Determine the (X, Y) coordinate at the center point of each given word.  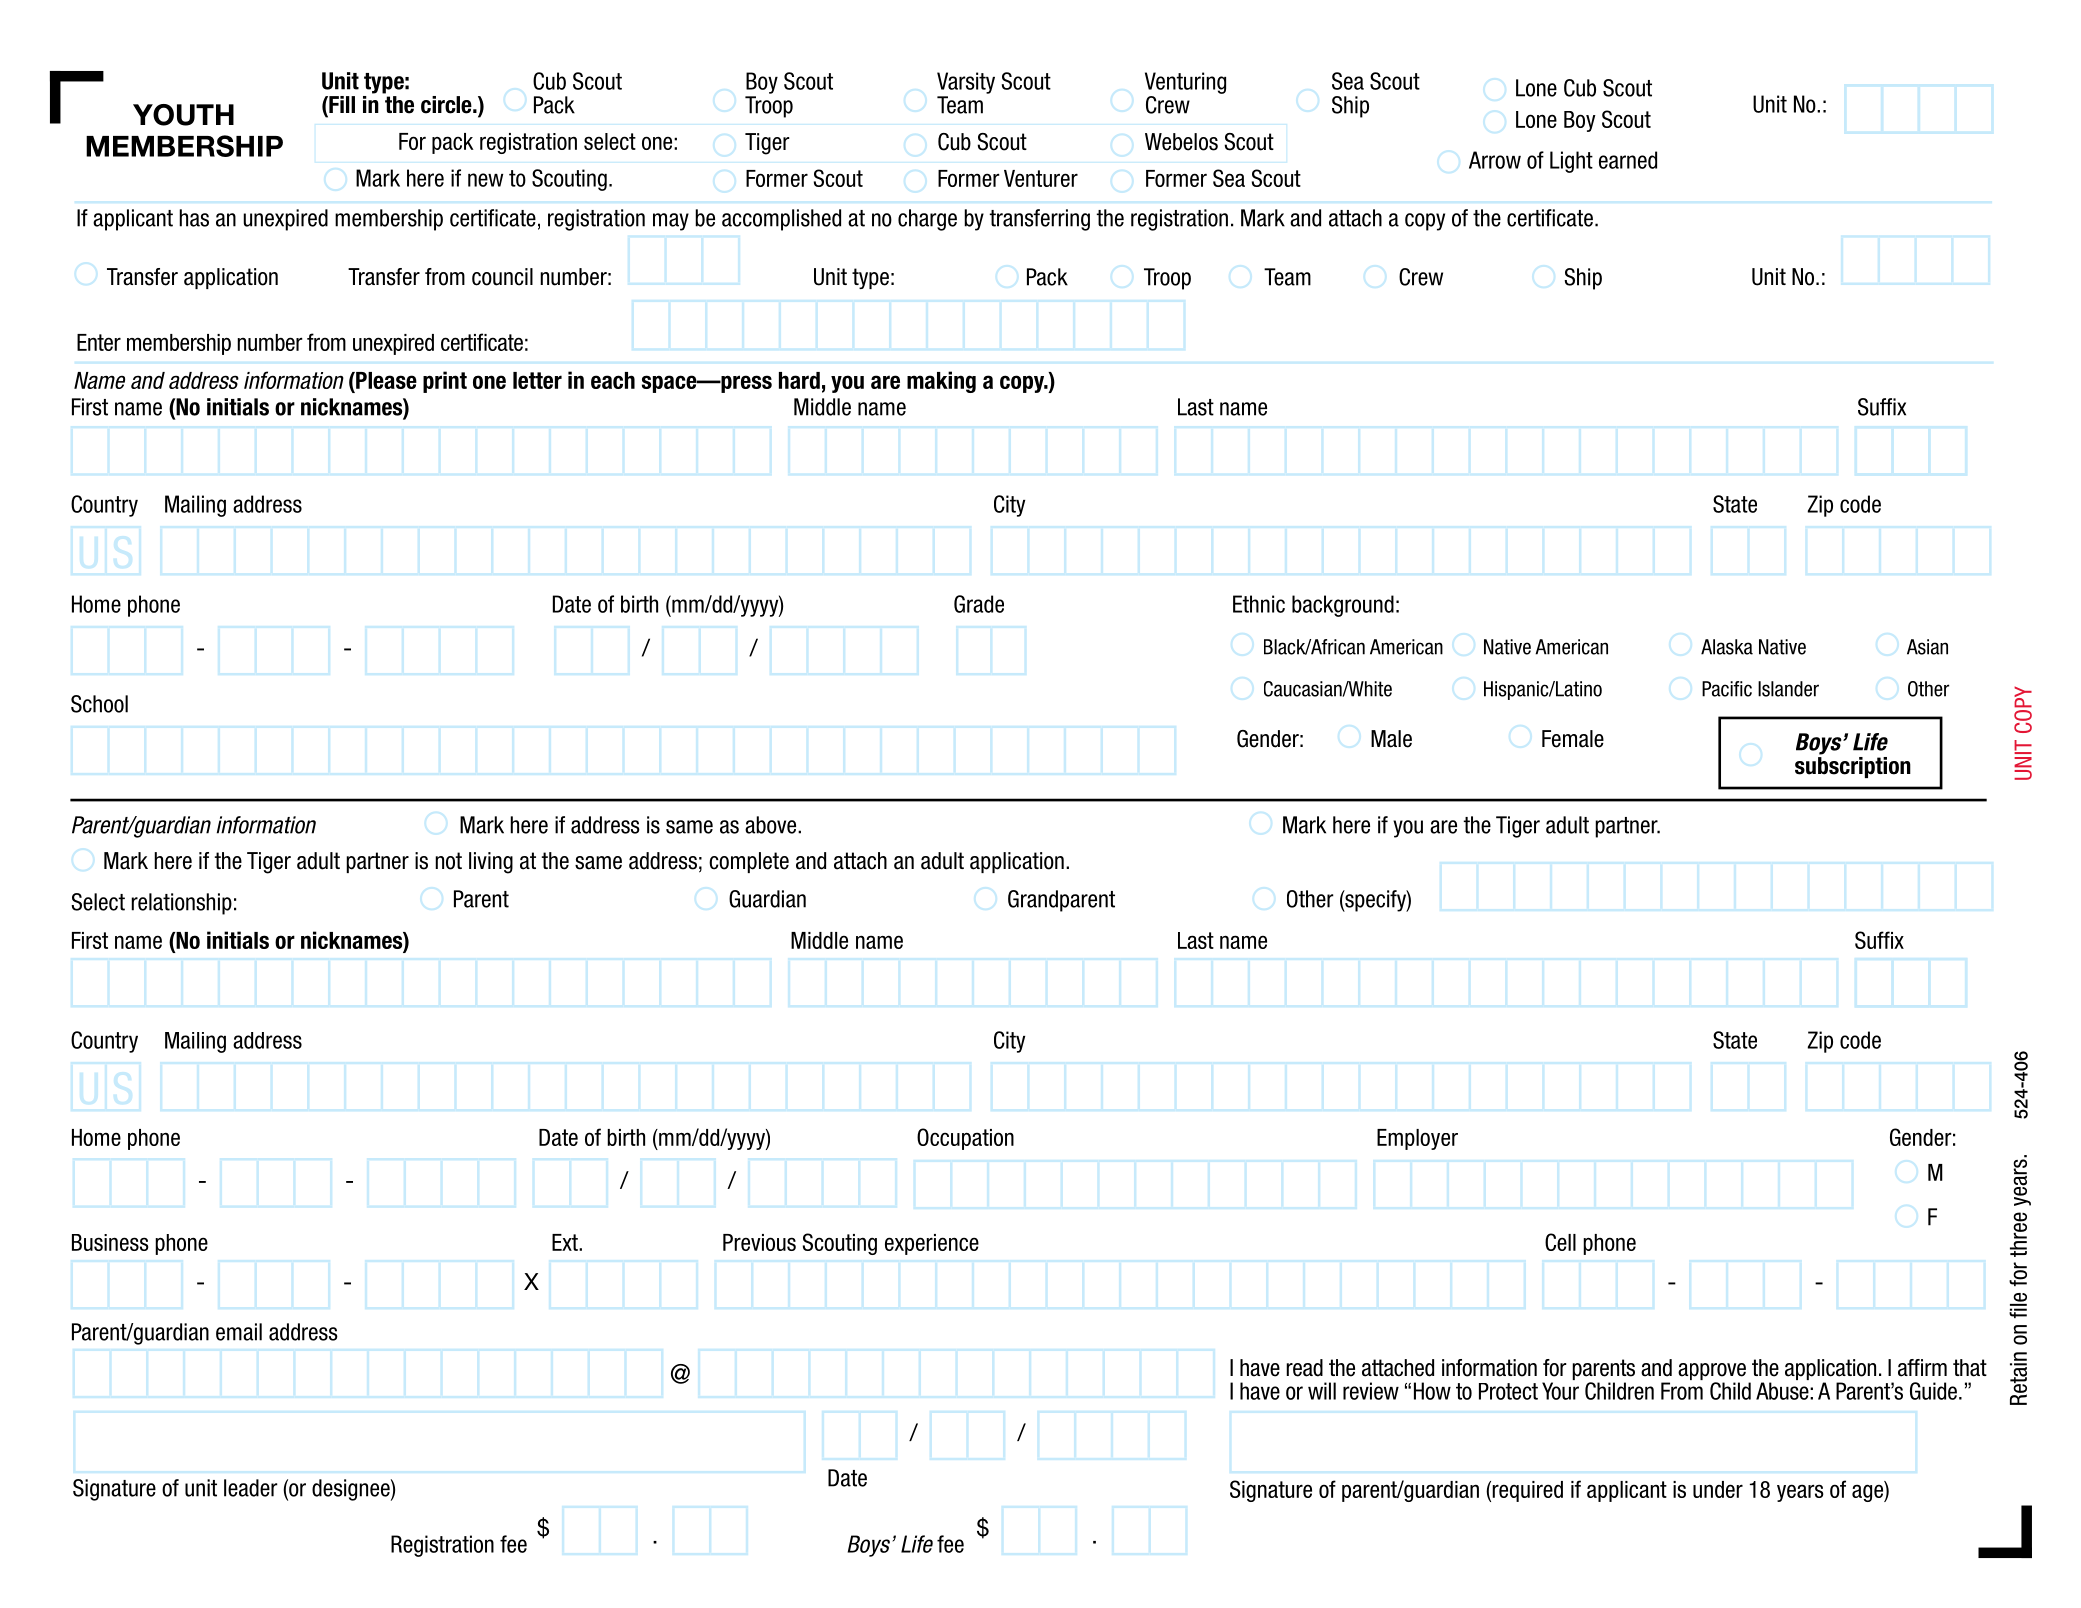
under (1718, 1489)
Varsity (966, 83)
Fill (341, 104)
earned (1628, 160)
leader (251, 1488)
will (1322, 1391)
